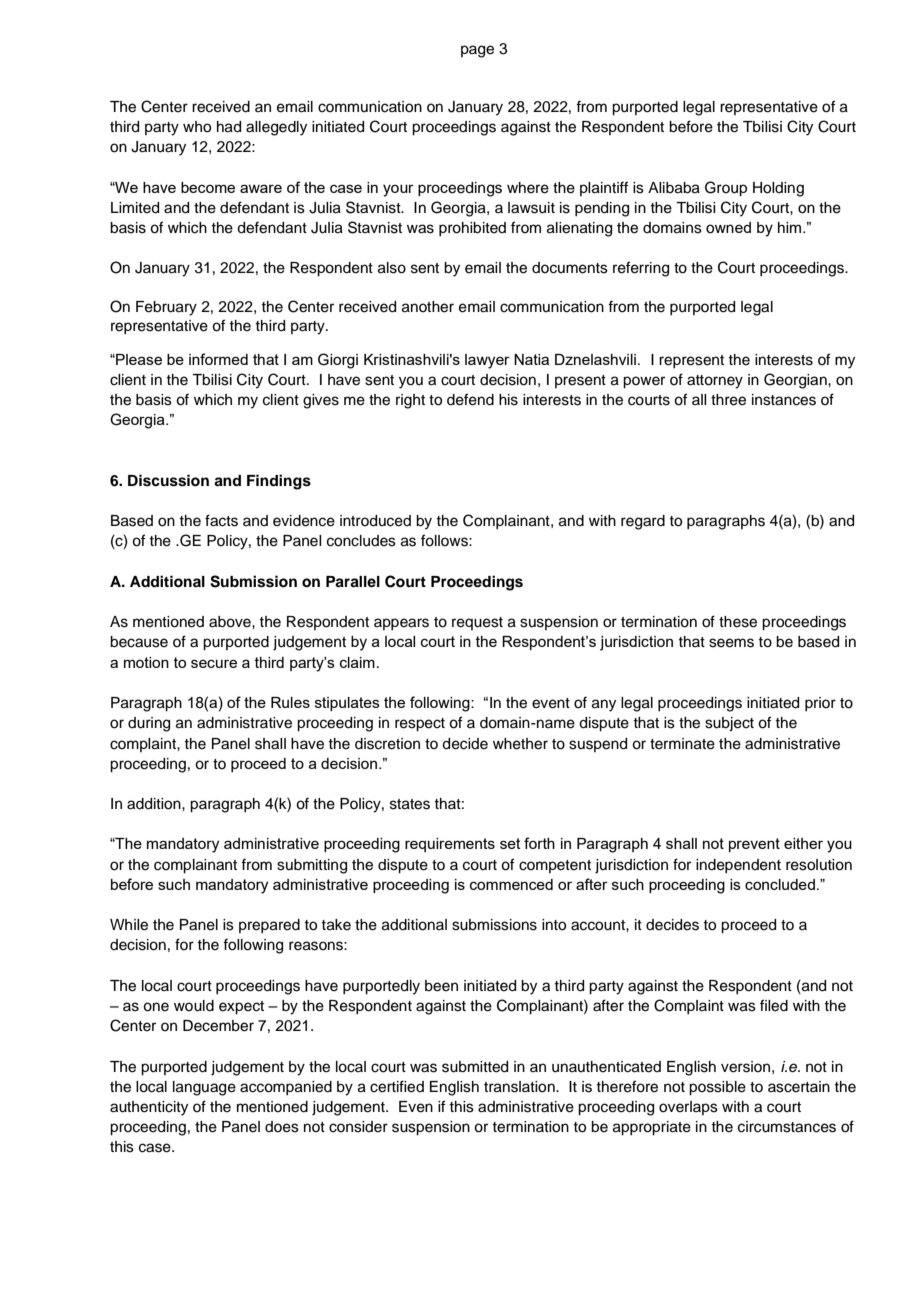 The image size is (924, 1308). I want to click on owned, so click(728, 228).
